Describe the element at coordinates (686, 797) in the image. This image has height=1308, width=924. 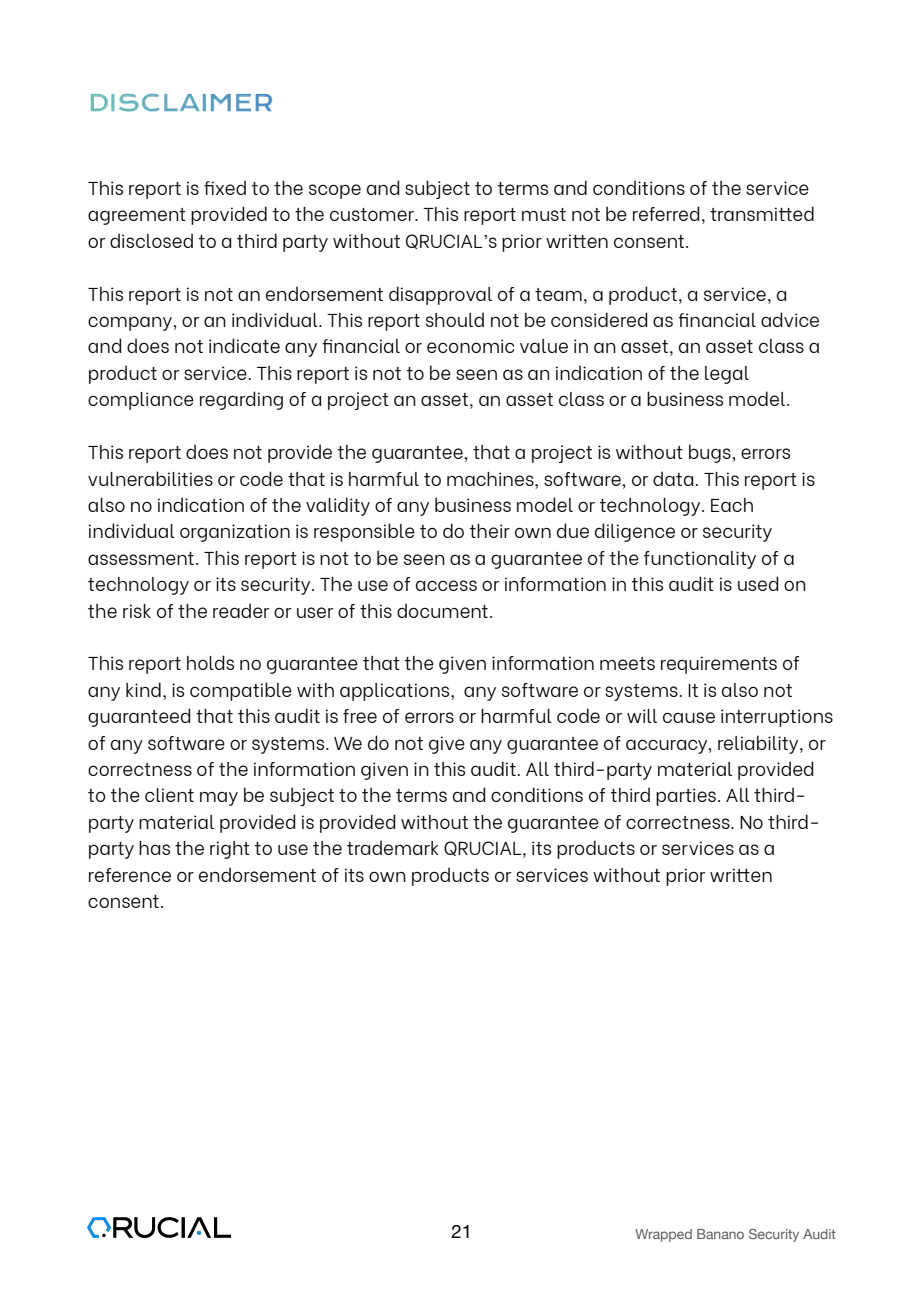
I see `parties` at that location.
